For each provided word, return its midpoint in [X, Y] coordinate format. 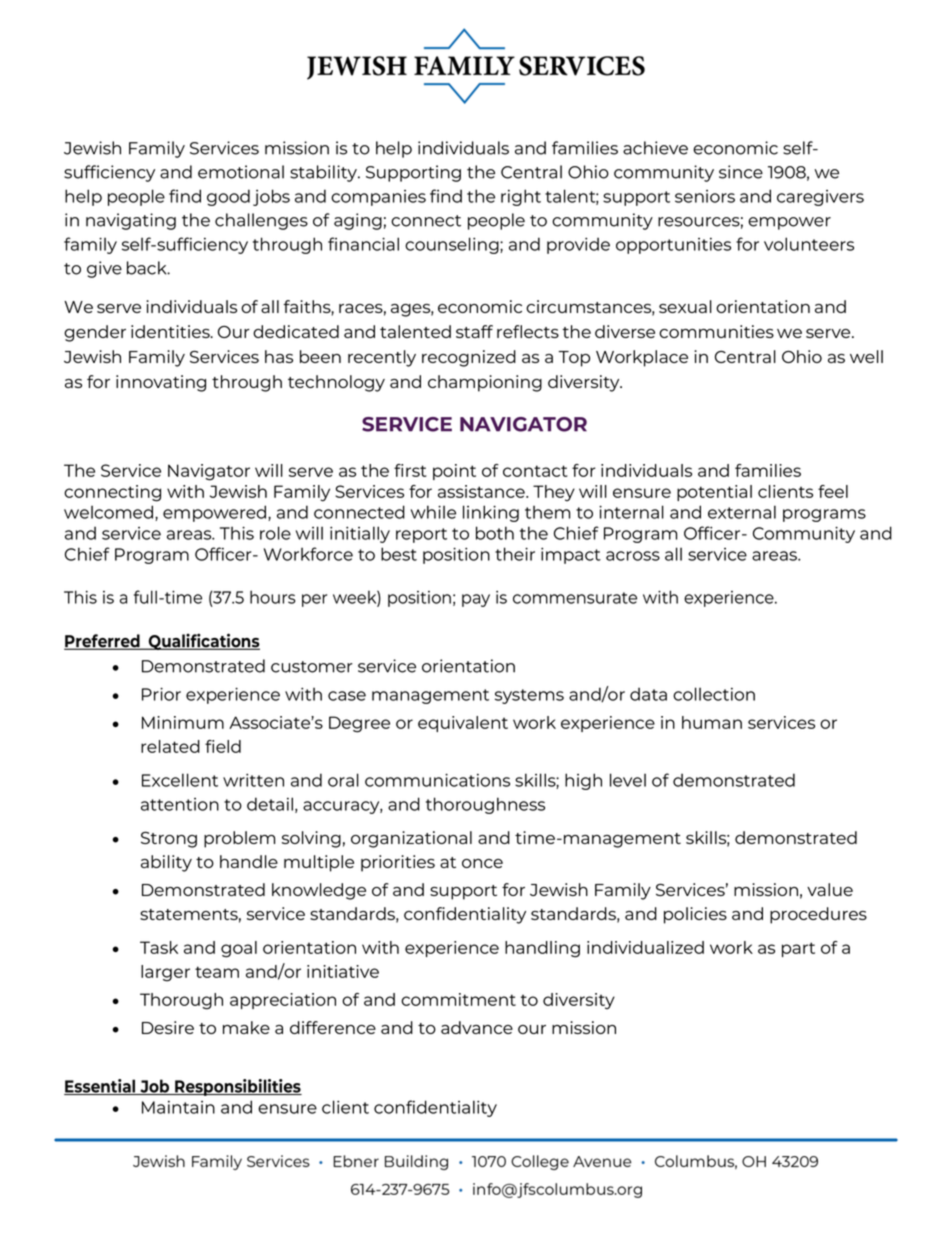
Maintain [178, 1107]
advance [477, 1027]
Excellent [180, 780]
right [521, 197]
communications [437, 780]
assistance [482, 491]
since [741, 172]
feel [833, 491]
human [712, 722]
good [228, 197]
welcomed [110, 513]
